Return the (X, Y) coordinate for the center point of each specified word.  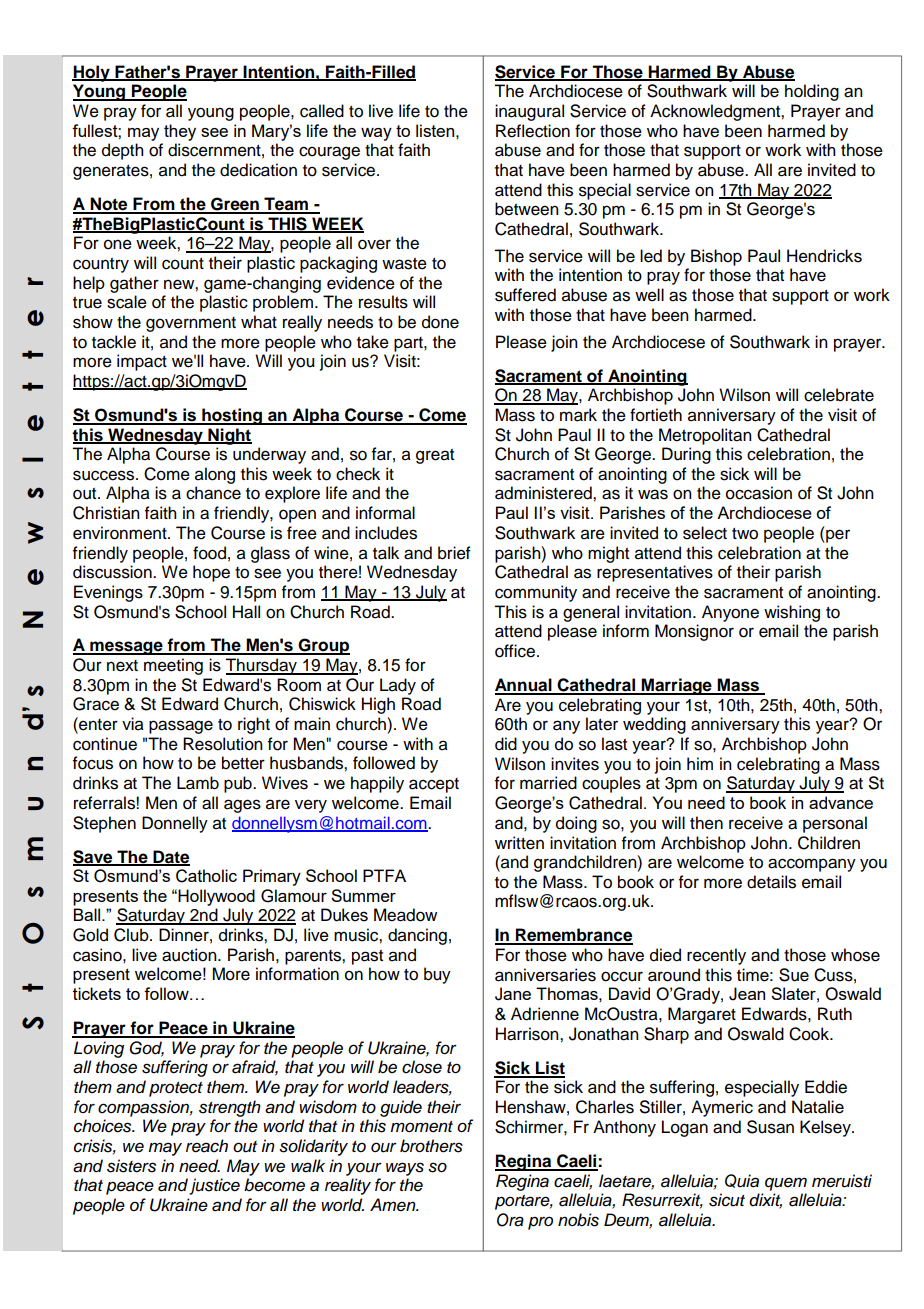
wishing (792, 613)
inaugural (529, 112)
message (126, 648)
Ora (510, 1220)
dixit (765, 1201)
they (180, 132)
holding (812, 92)
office (515, 651)
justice (214, 1186)
